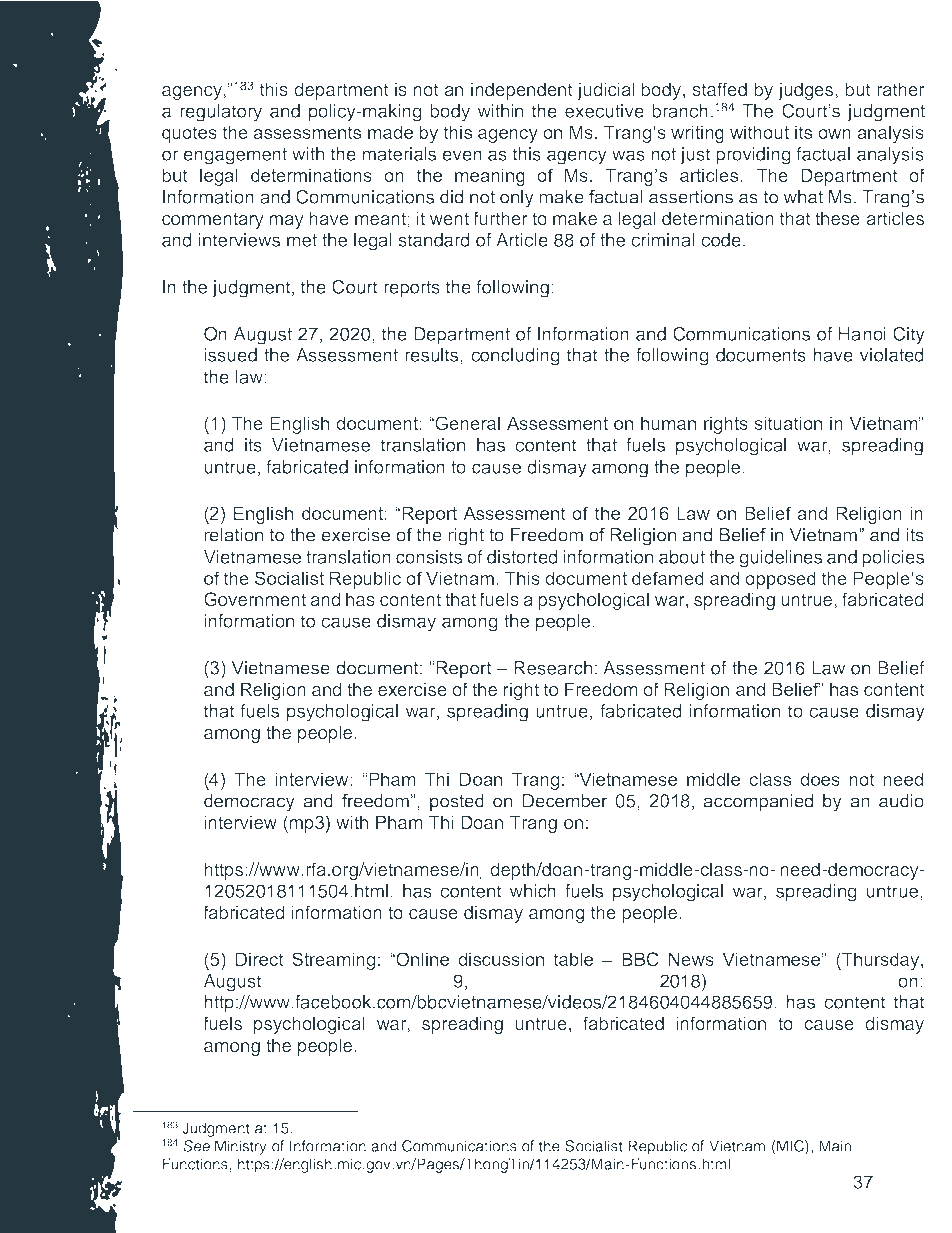 This image has height=1233, width=952. Describe the element at coordinates (522, 91) in the image. I see `independent` at that location.
